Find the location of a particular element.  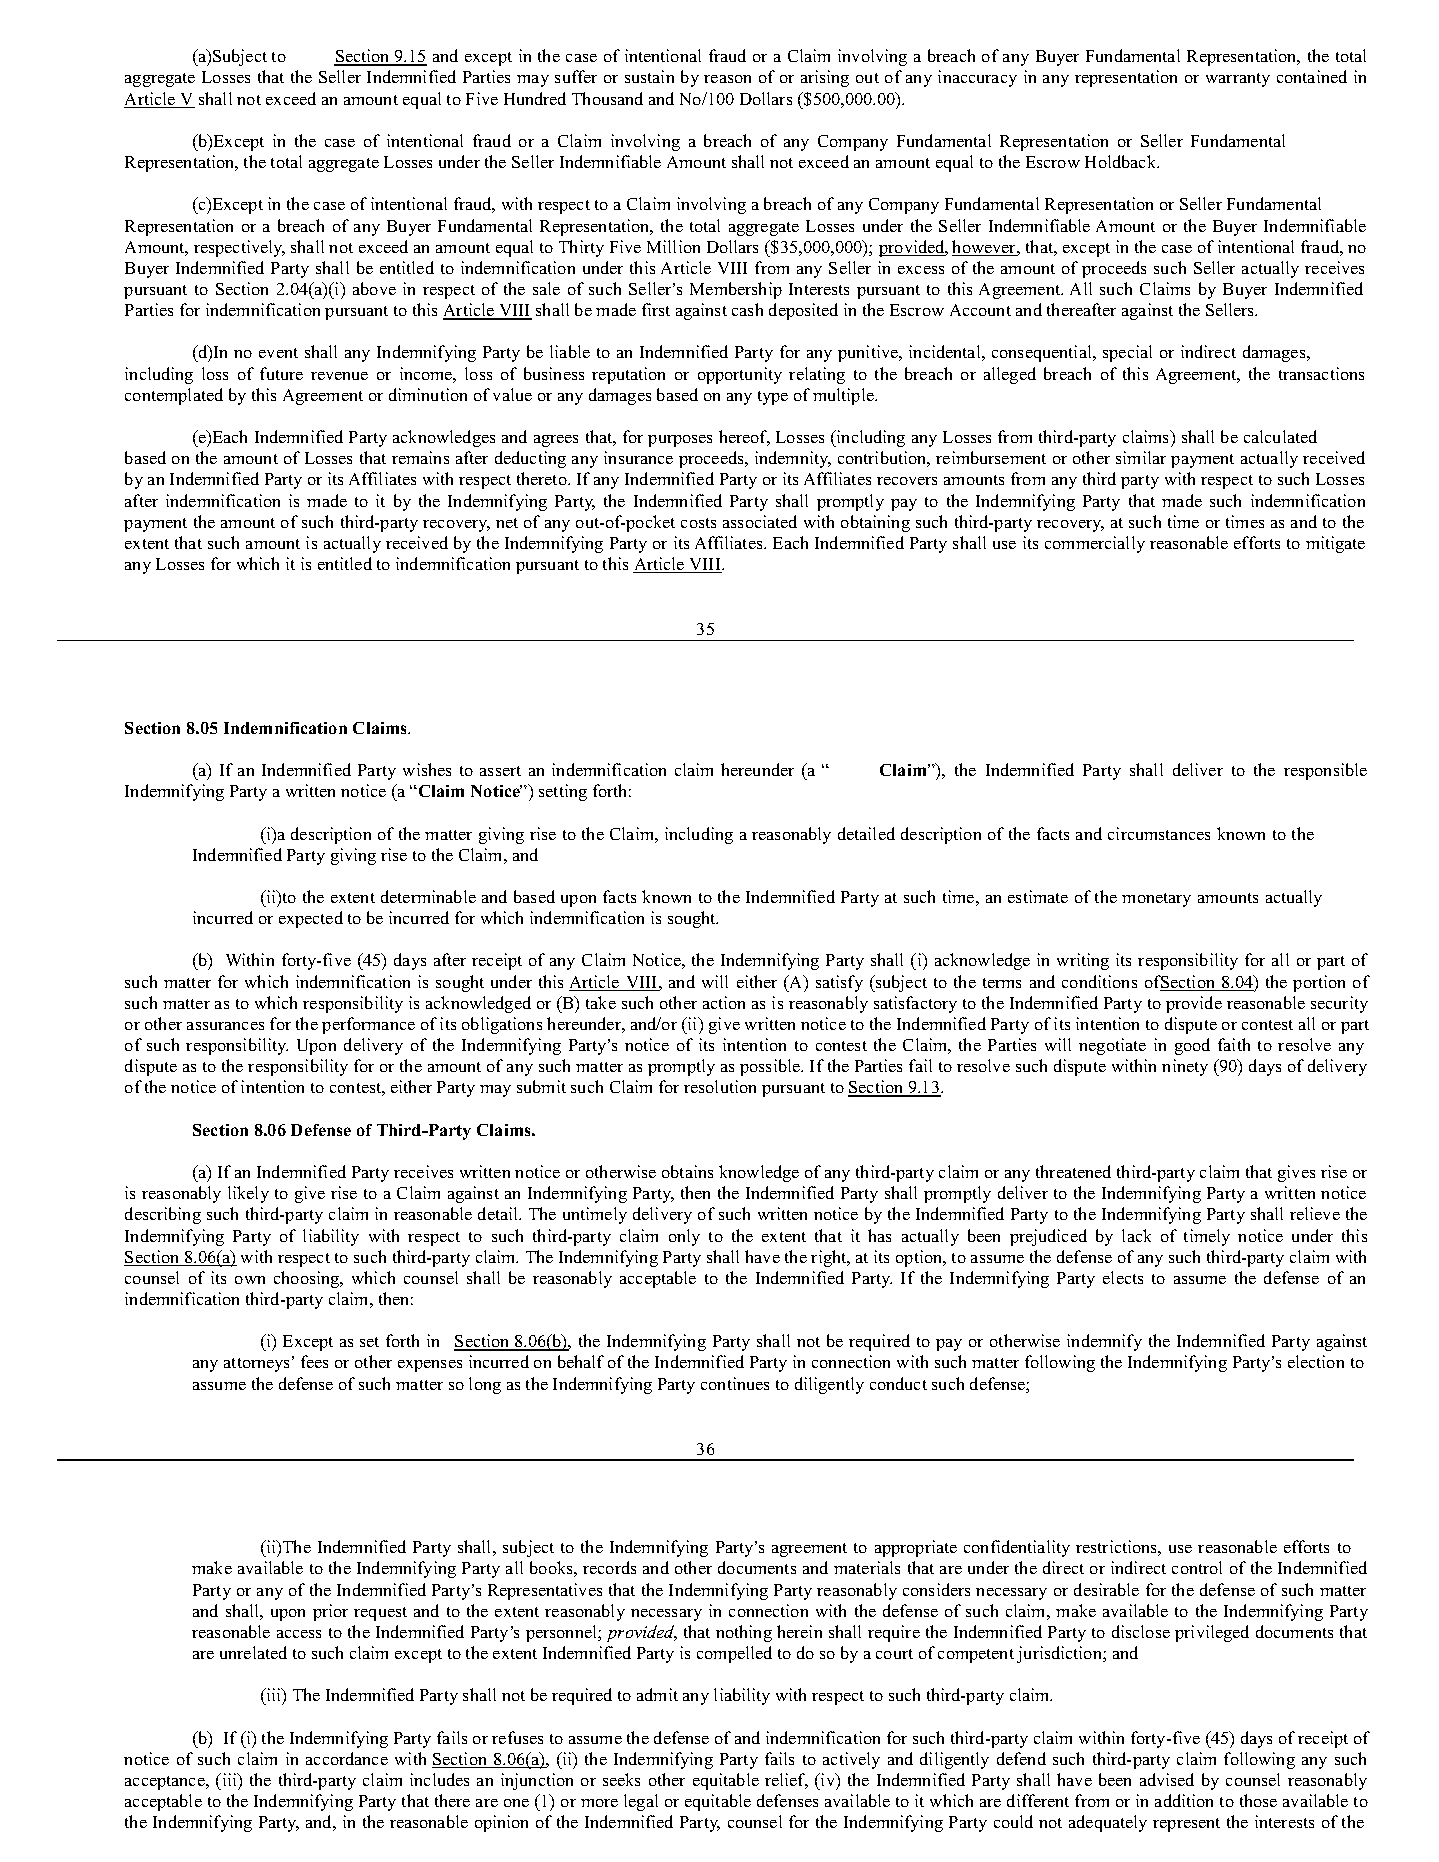

warranty is located at coordinates (1238, 80).
